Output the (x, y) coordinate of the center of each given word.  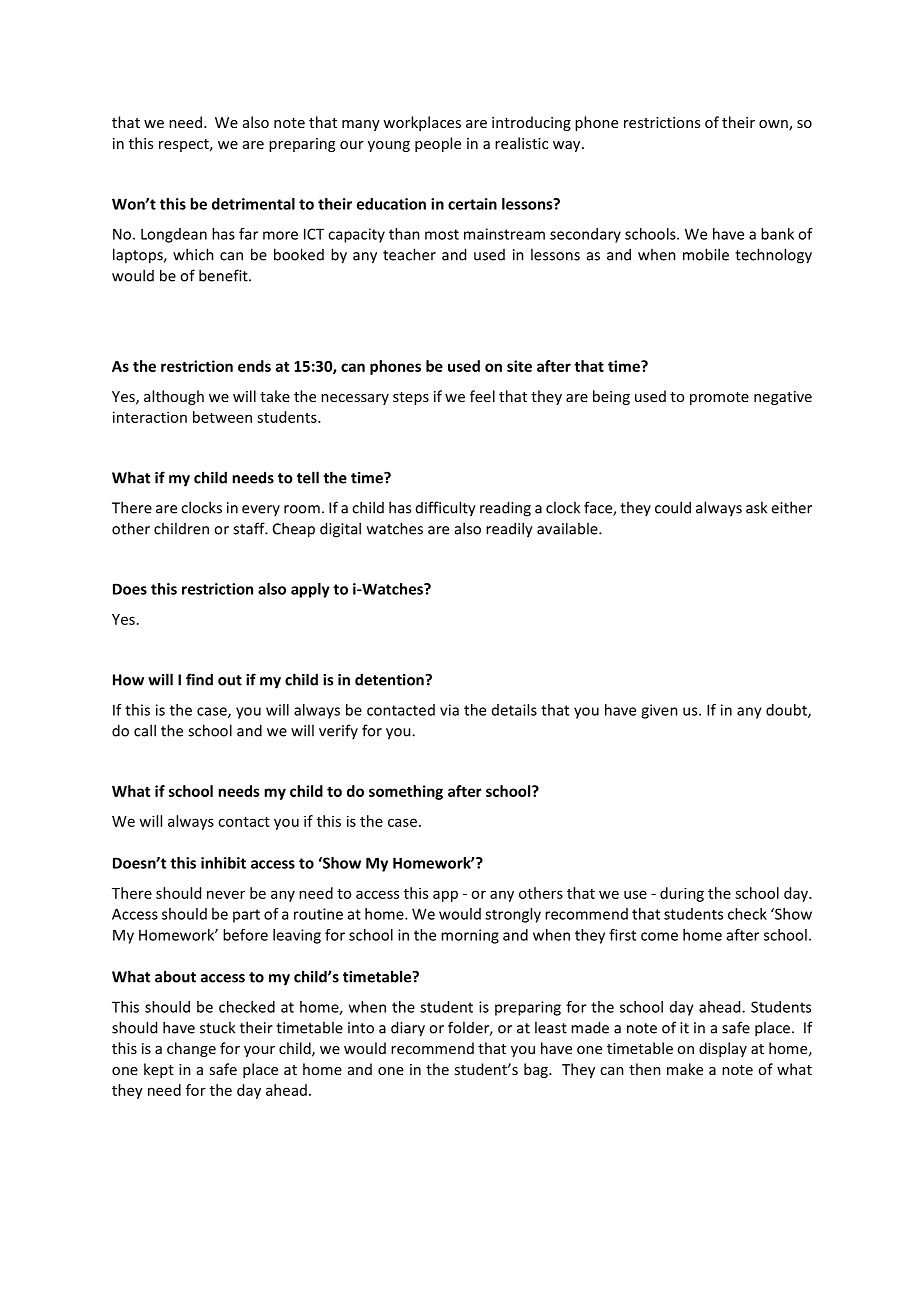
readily (509, 530)
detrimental (253, 204)
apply (310, 590)
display (723, 1049)
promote (719, 398)
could (673, 507)
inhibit (223, 863)
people (438, 144)
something (406, 792)
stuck (217, 1027)
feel (482, 396)
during (682, 894)
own (774, 125)
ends (254, 366)
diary (408, 1029)
